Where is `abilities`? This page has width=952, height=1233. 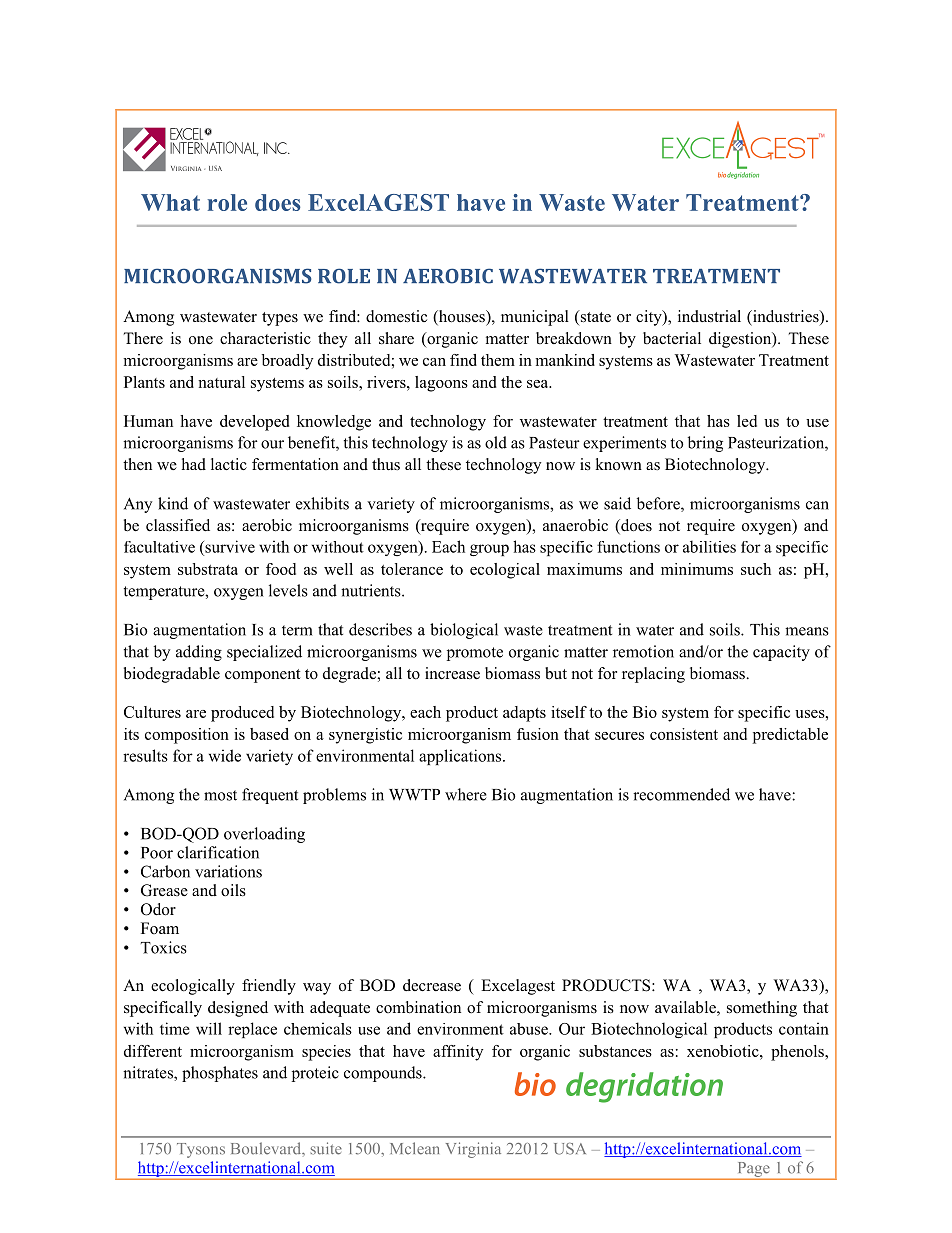 abilities is located at coordinates (709, 546).
